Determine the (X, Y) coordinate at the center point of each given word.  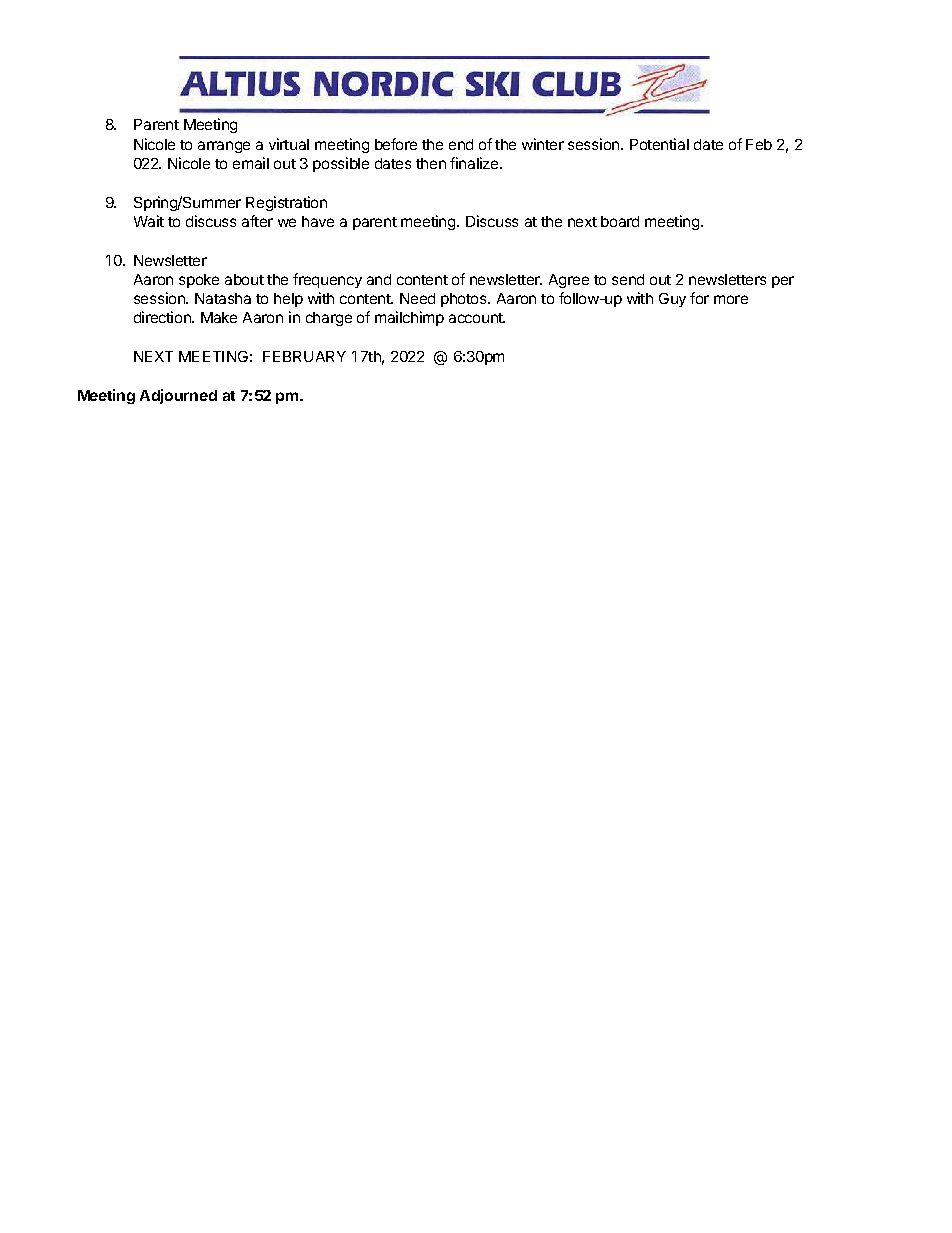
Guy (672, 300)
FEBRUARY (304, 356)
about (244, 279)
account (477, 318)
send (628, 279)
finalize (475, 163)
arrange (224, 147)
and (379, 279)
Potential (659, 144)
